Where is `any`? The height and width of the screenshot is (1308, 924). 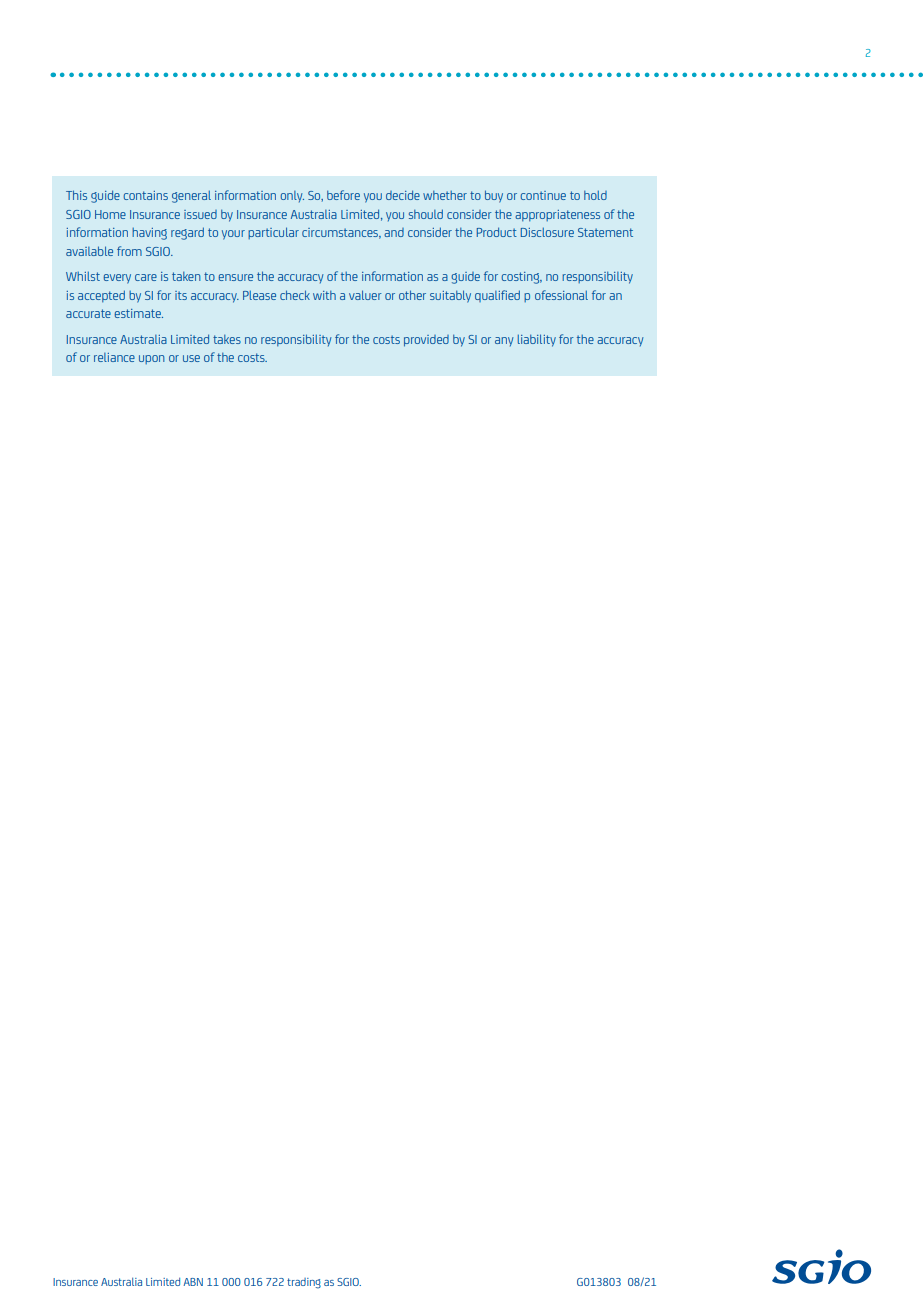 any is located at coordinates (504, 341).
